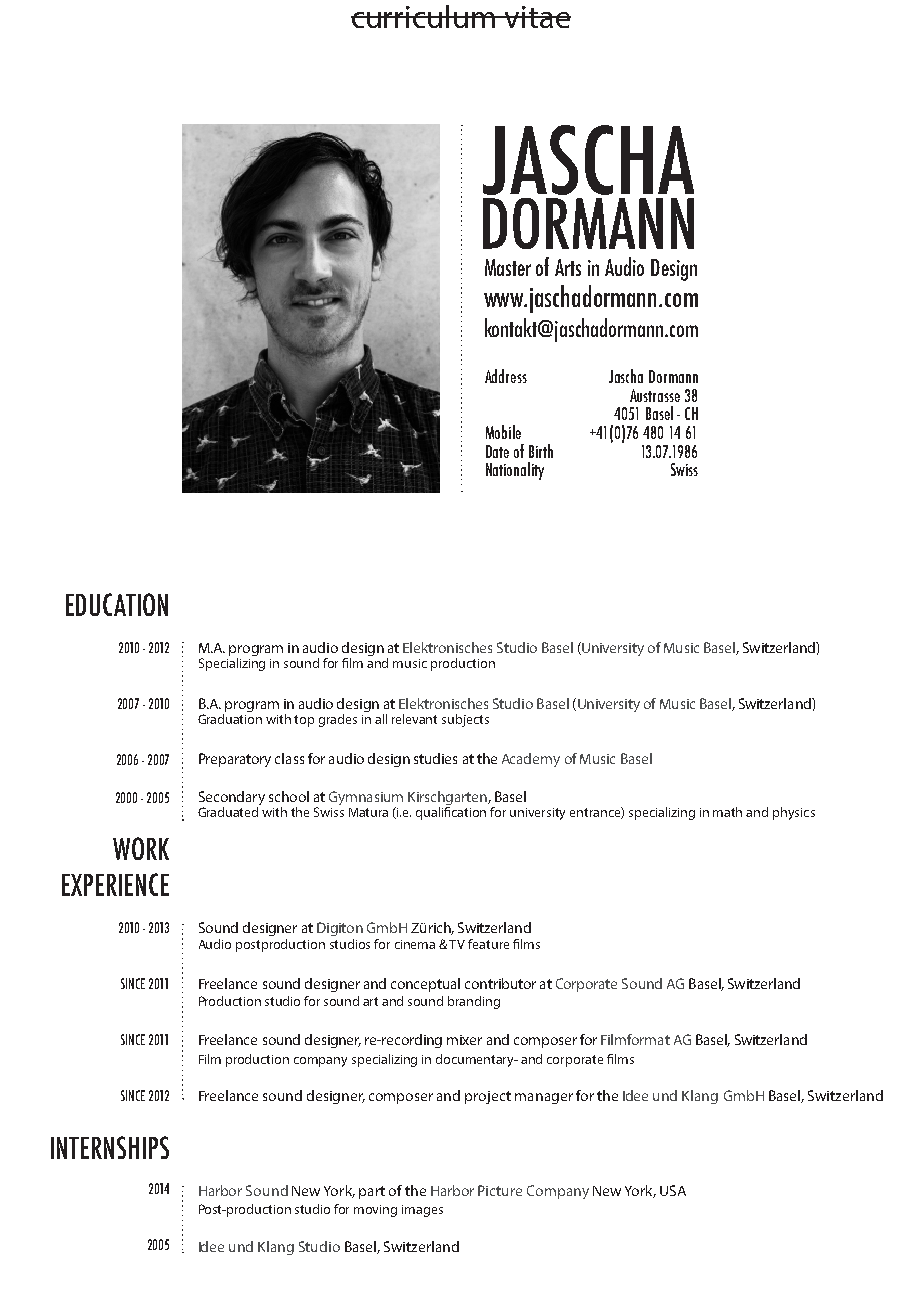  Describe the element at coordinates (424, 16) in the screenshot. I see `curriculum` at that location.
